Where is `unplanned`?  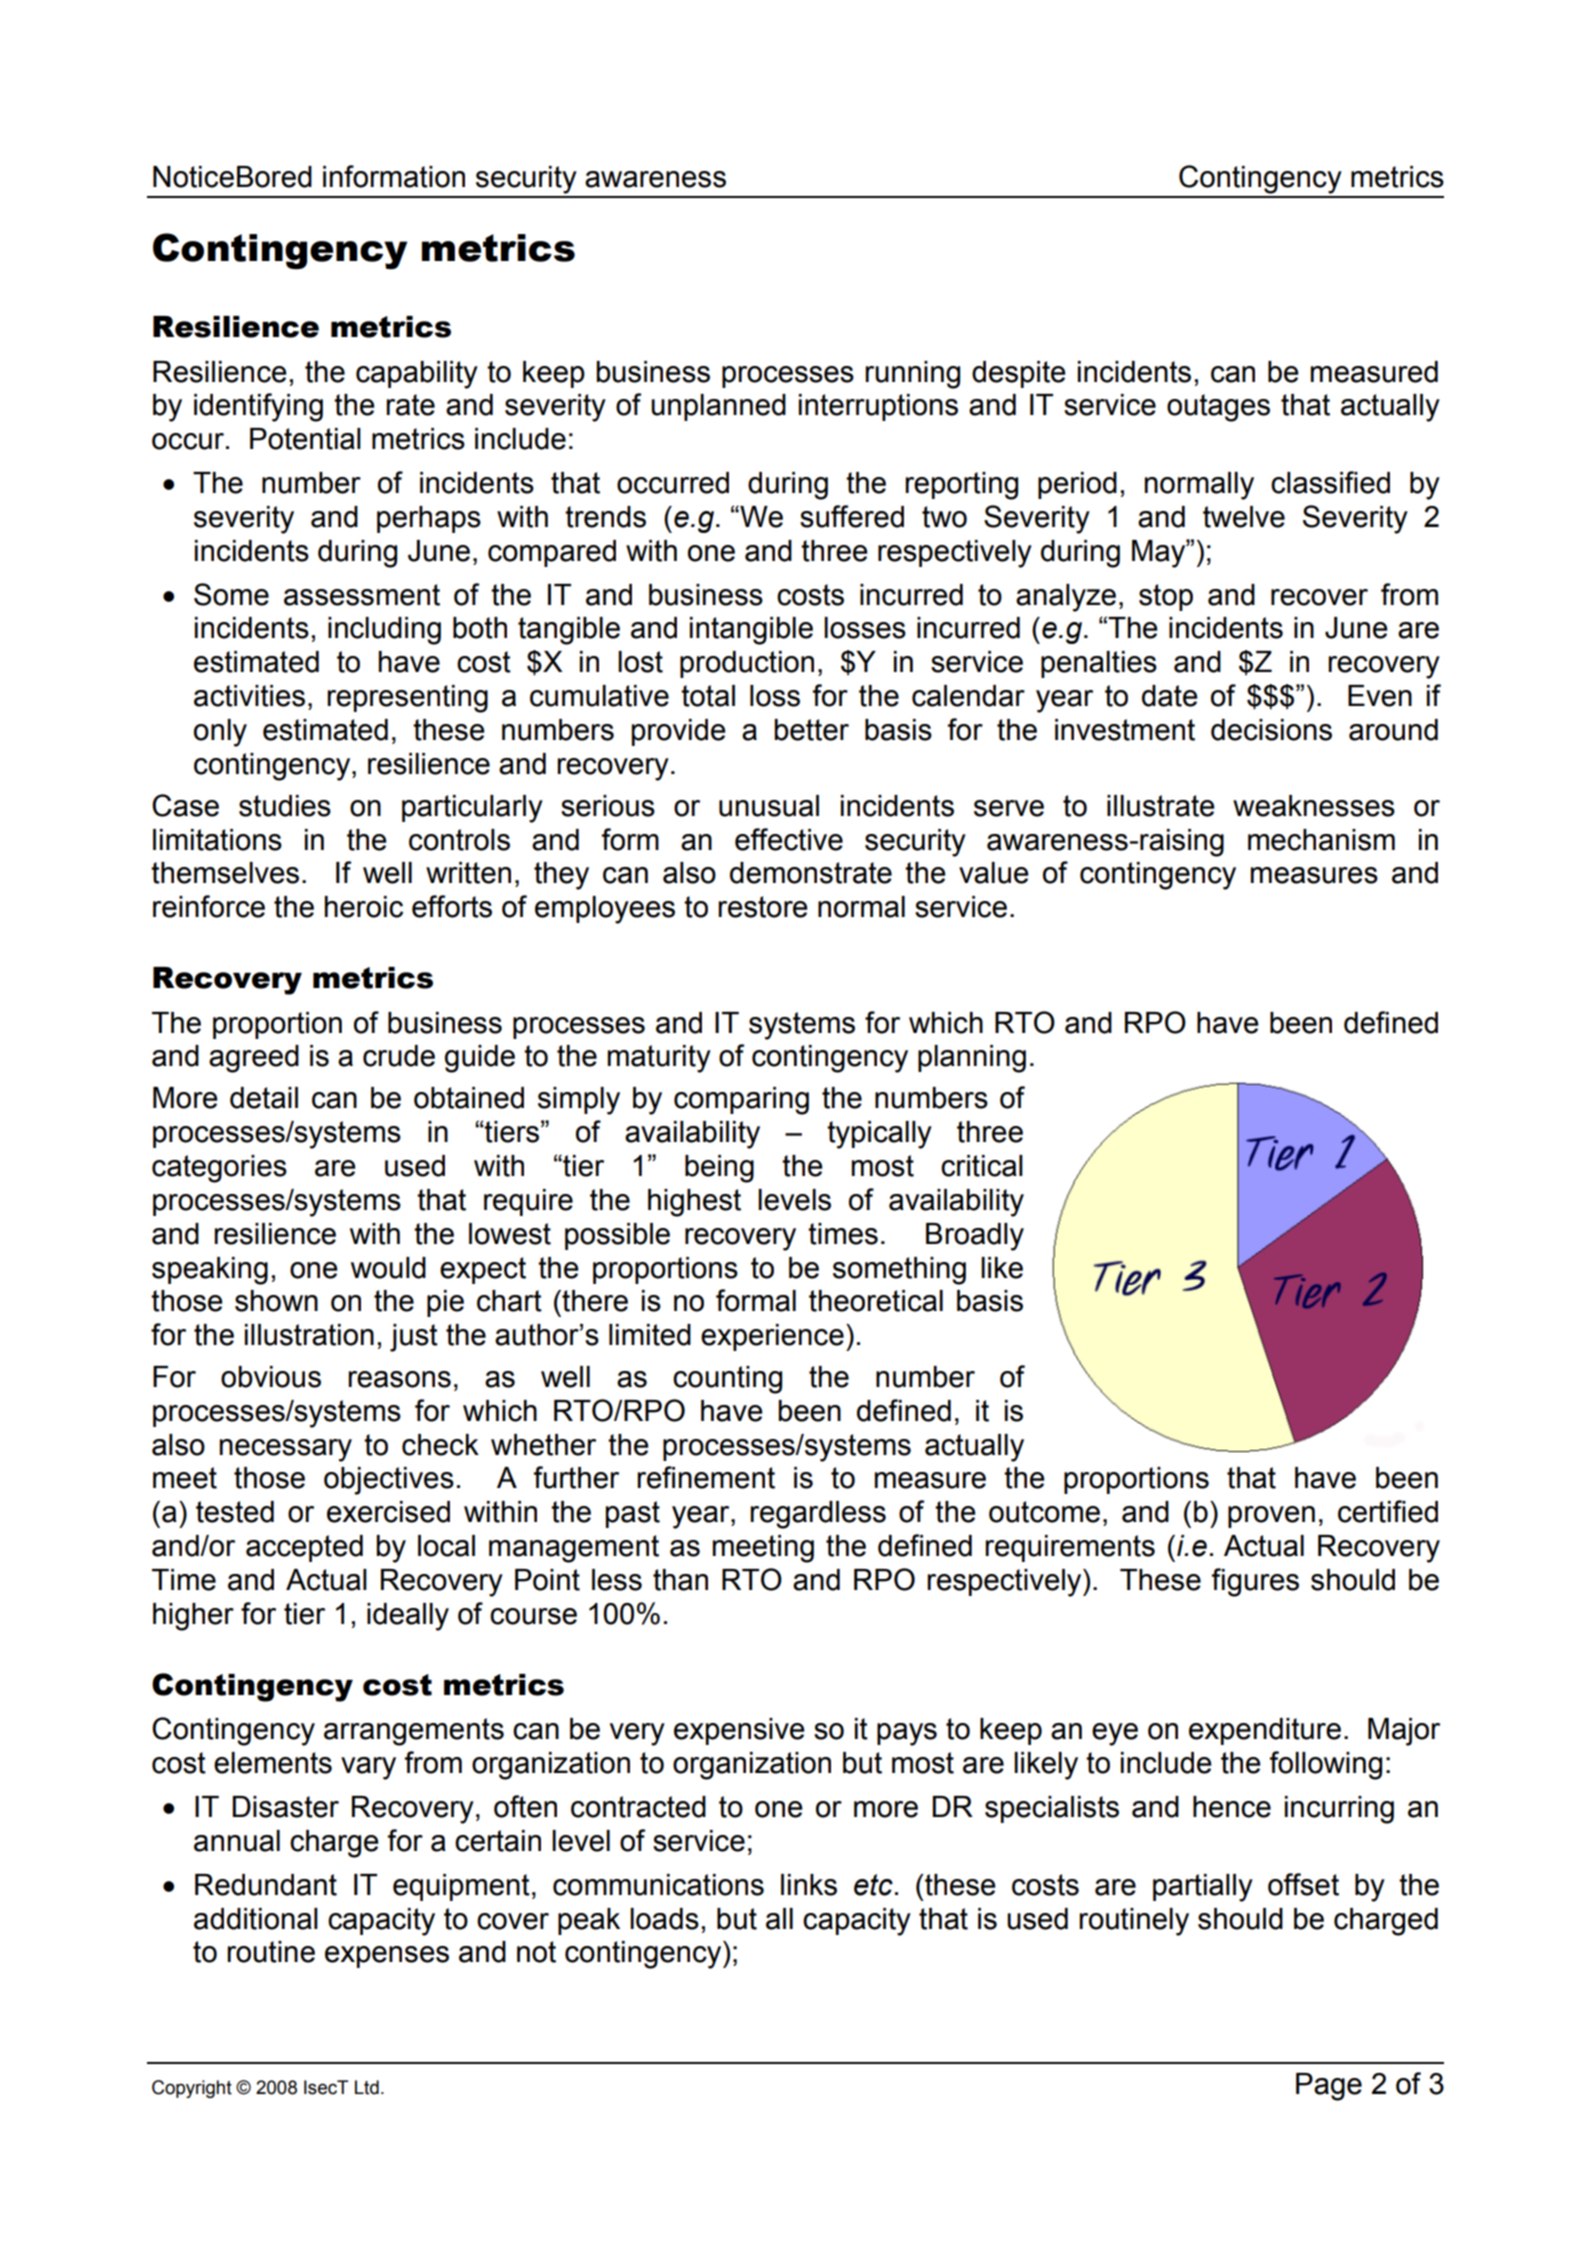
unplanned is located at coordinates (718, 407).
